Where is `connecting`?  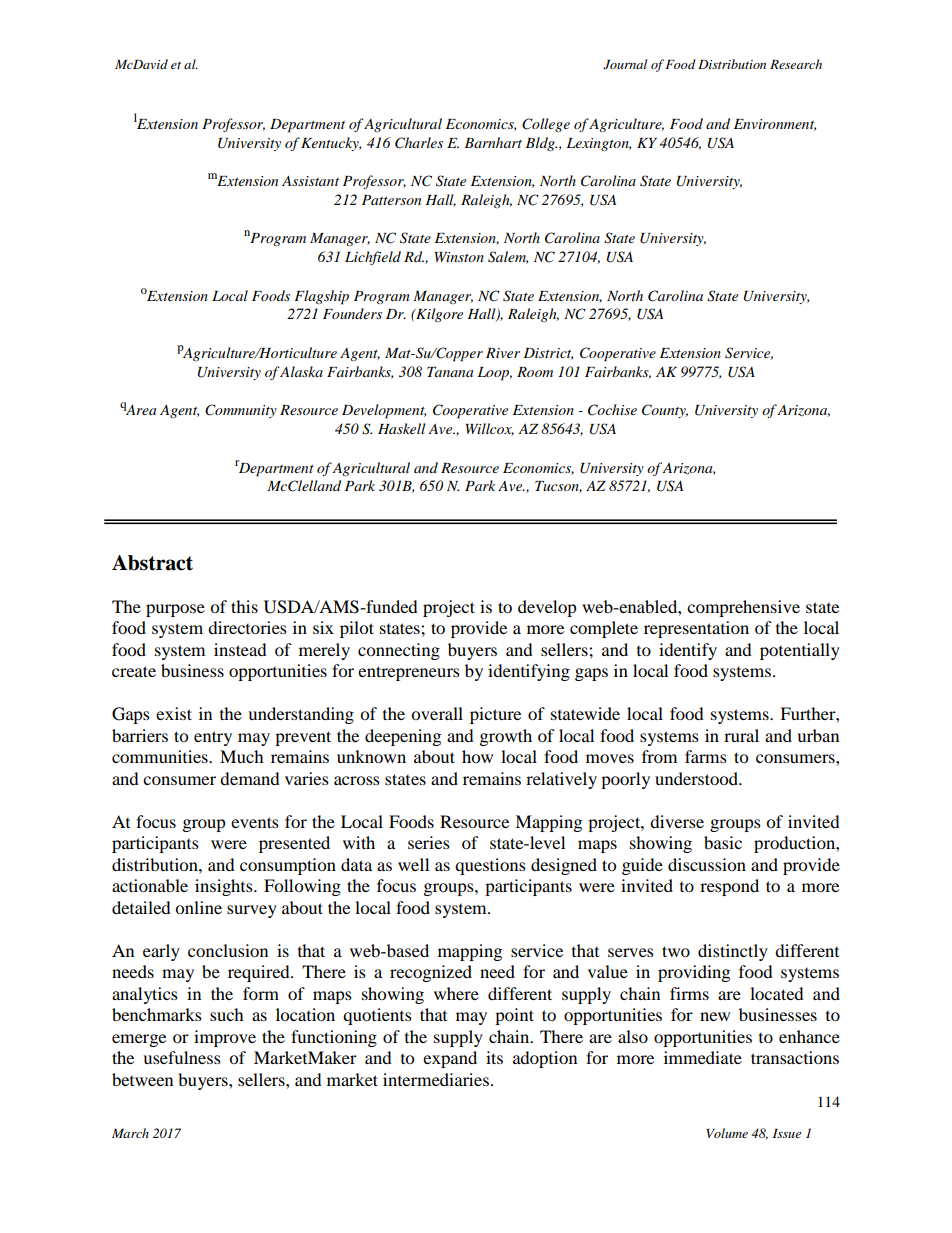 connecting is located at coordinates (399, 651).
